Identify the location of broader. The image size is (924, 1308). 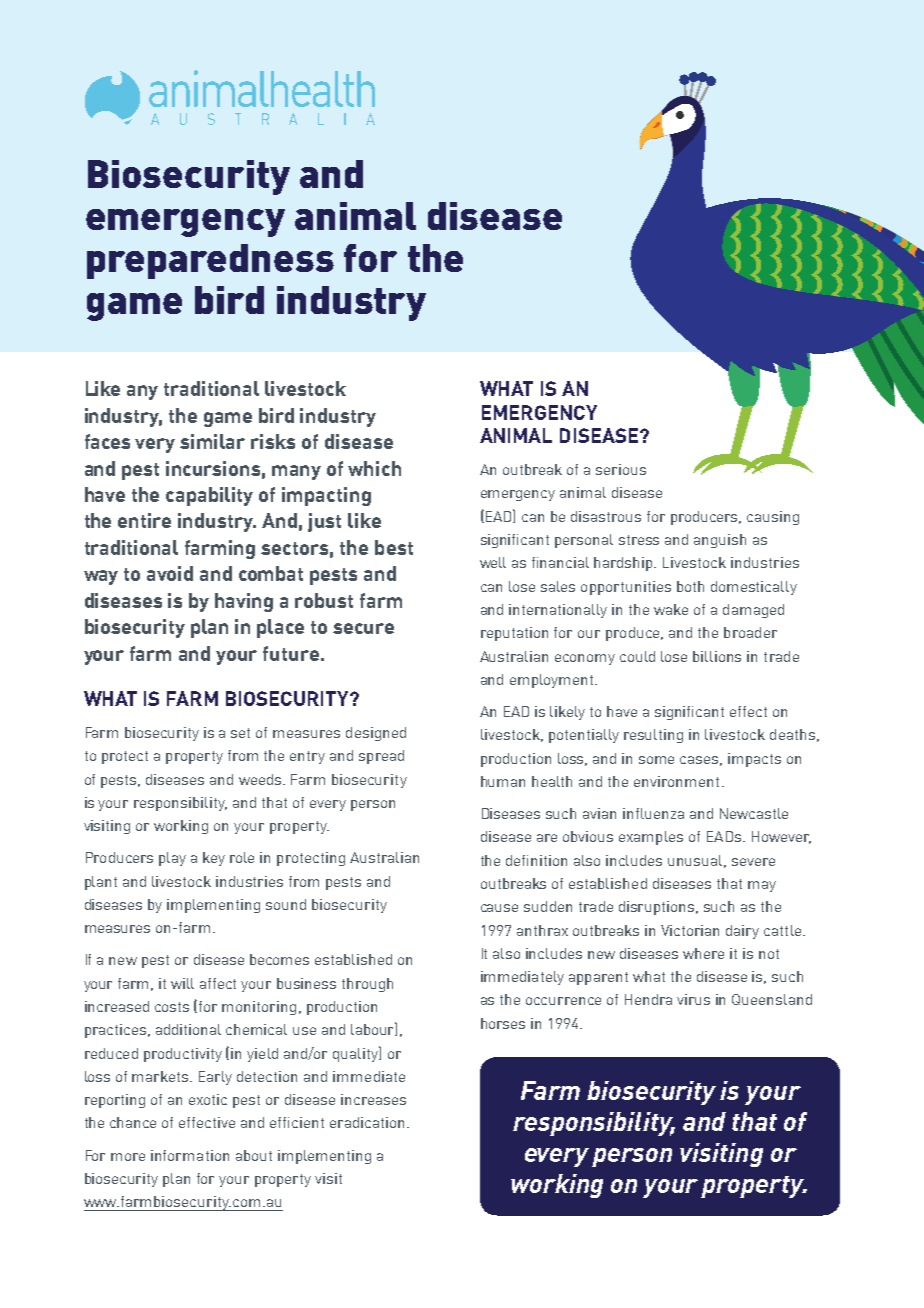
(750, 632).
